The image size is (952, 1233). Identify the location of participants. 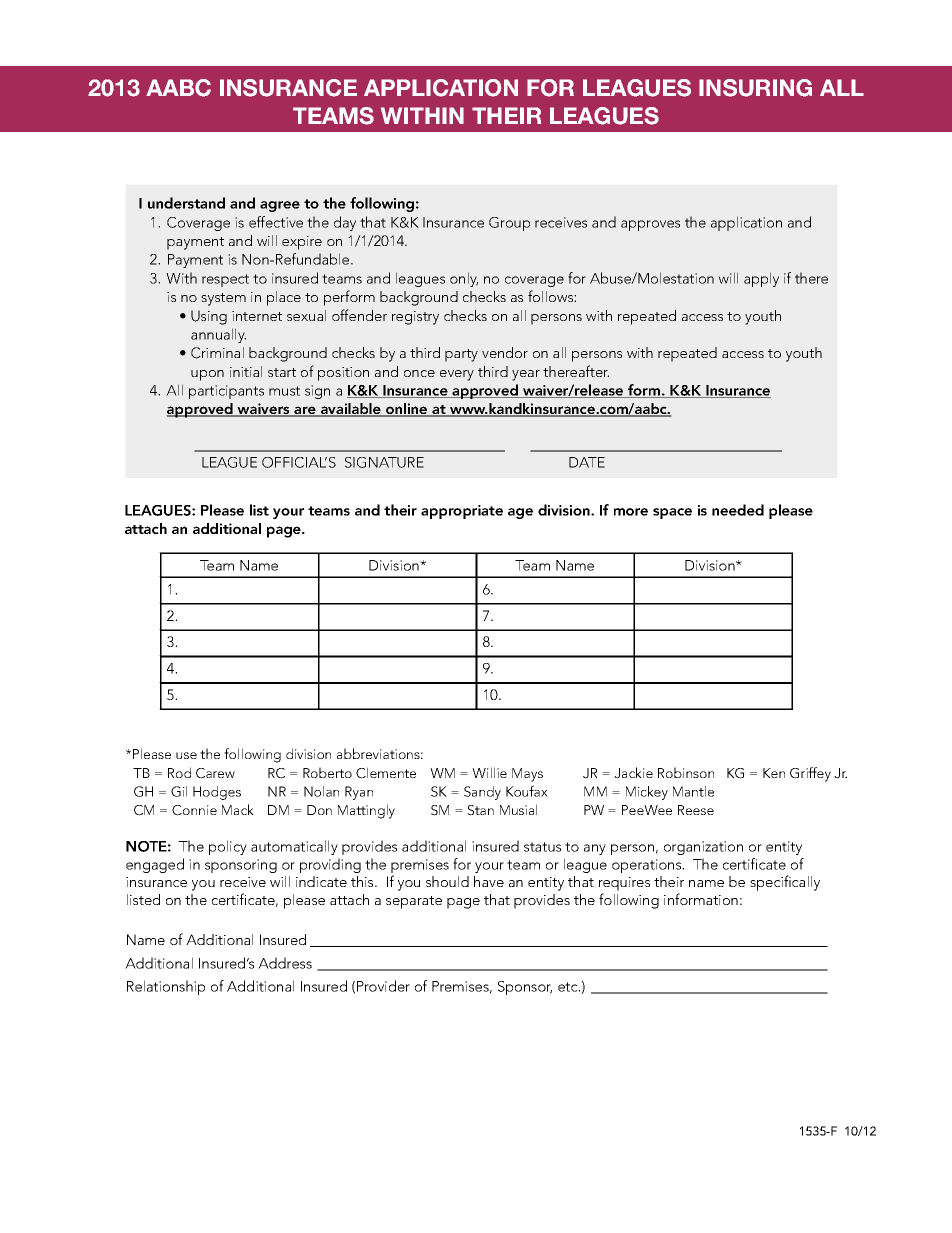
(226, 392).
